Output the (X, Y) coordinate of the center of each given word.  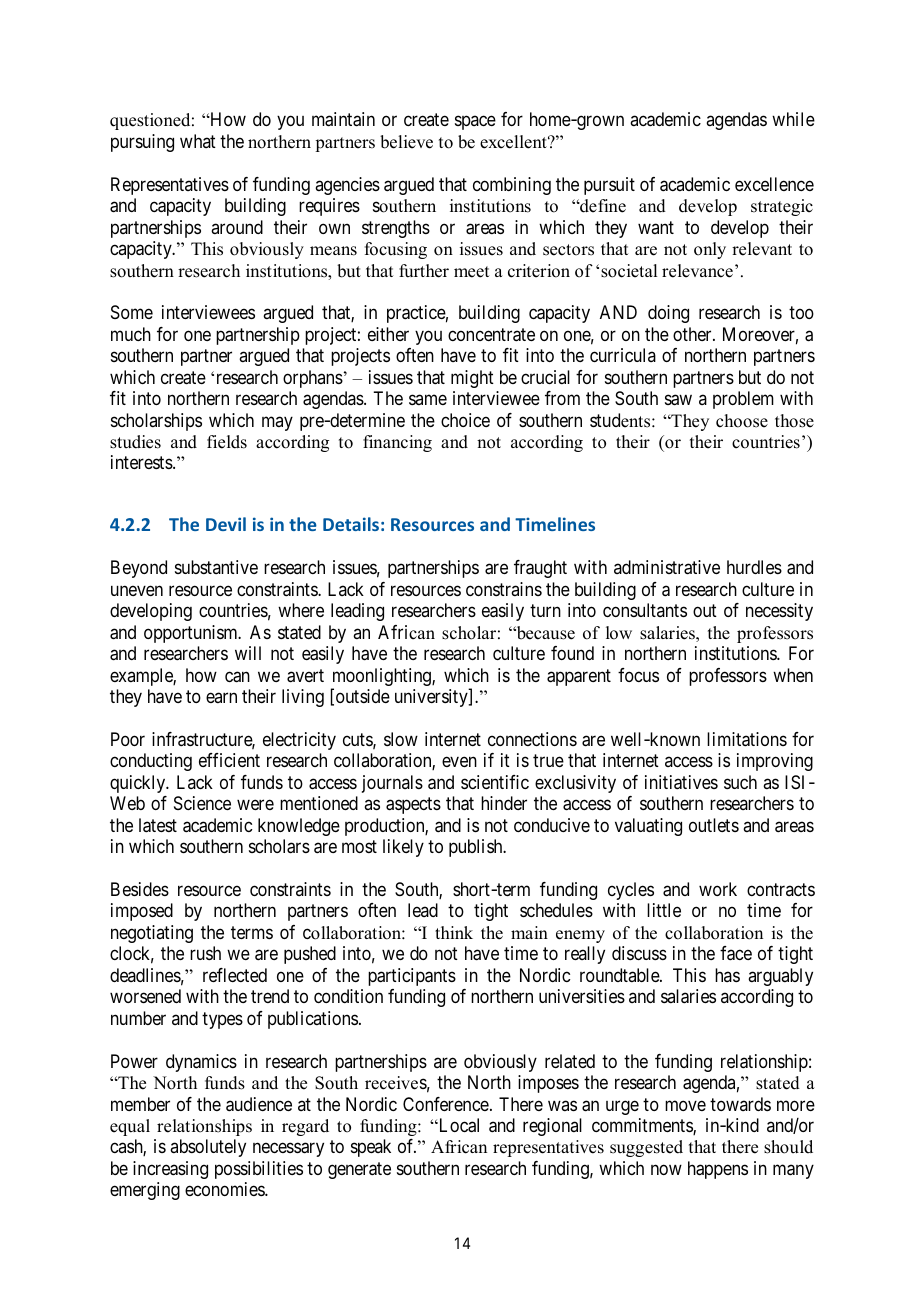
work (718, 889)
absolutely (208, 1148)
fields (227, 442)
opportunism (192, 634)
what (198, 141)
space (475, 123)
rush (205, 953)
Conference (446, 1104)
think (454, 932)
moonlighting (382, 678)
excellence (774, 184)
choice (465, 420)
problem (743, 400)
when (793, 675)
